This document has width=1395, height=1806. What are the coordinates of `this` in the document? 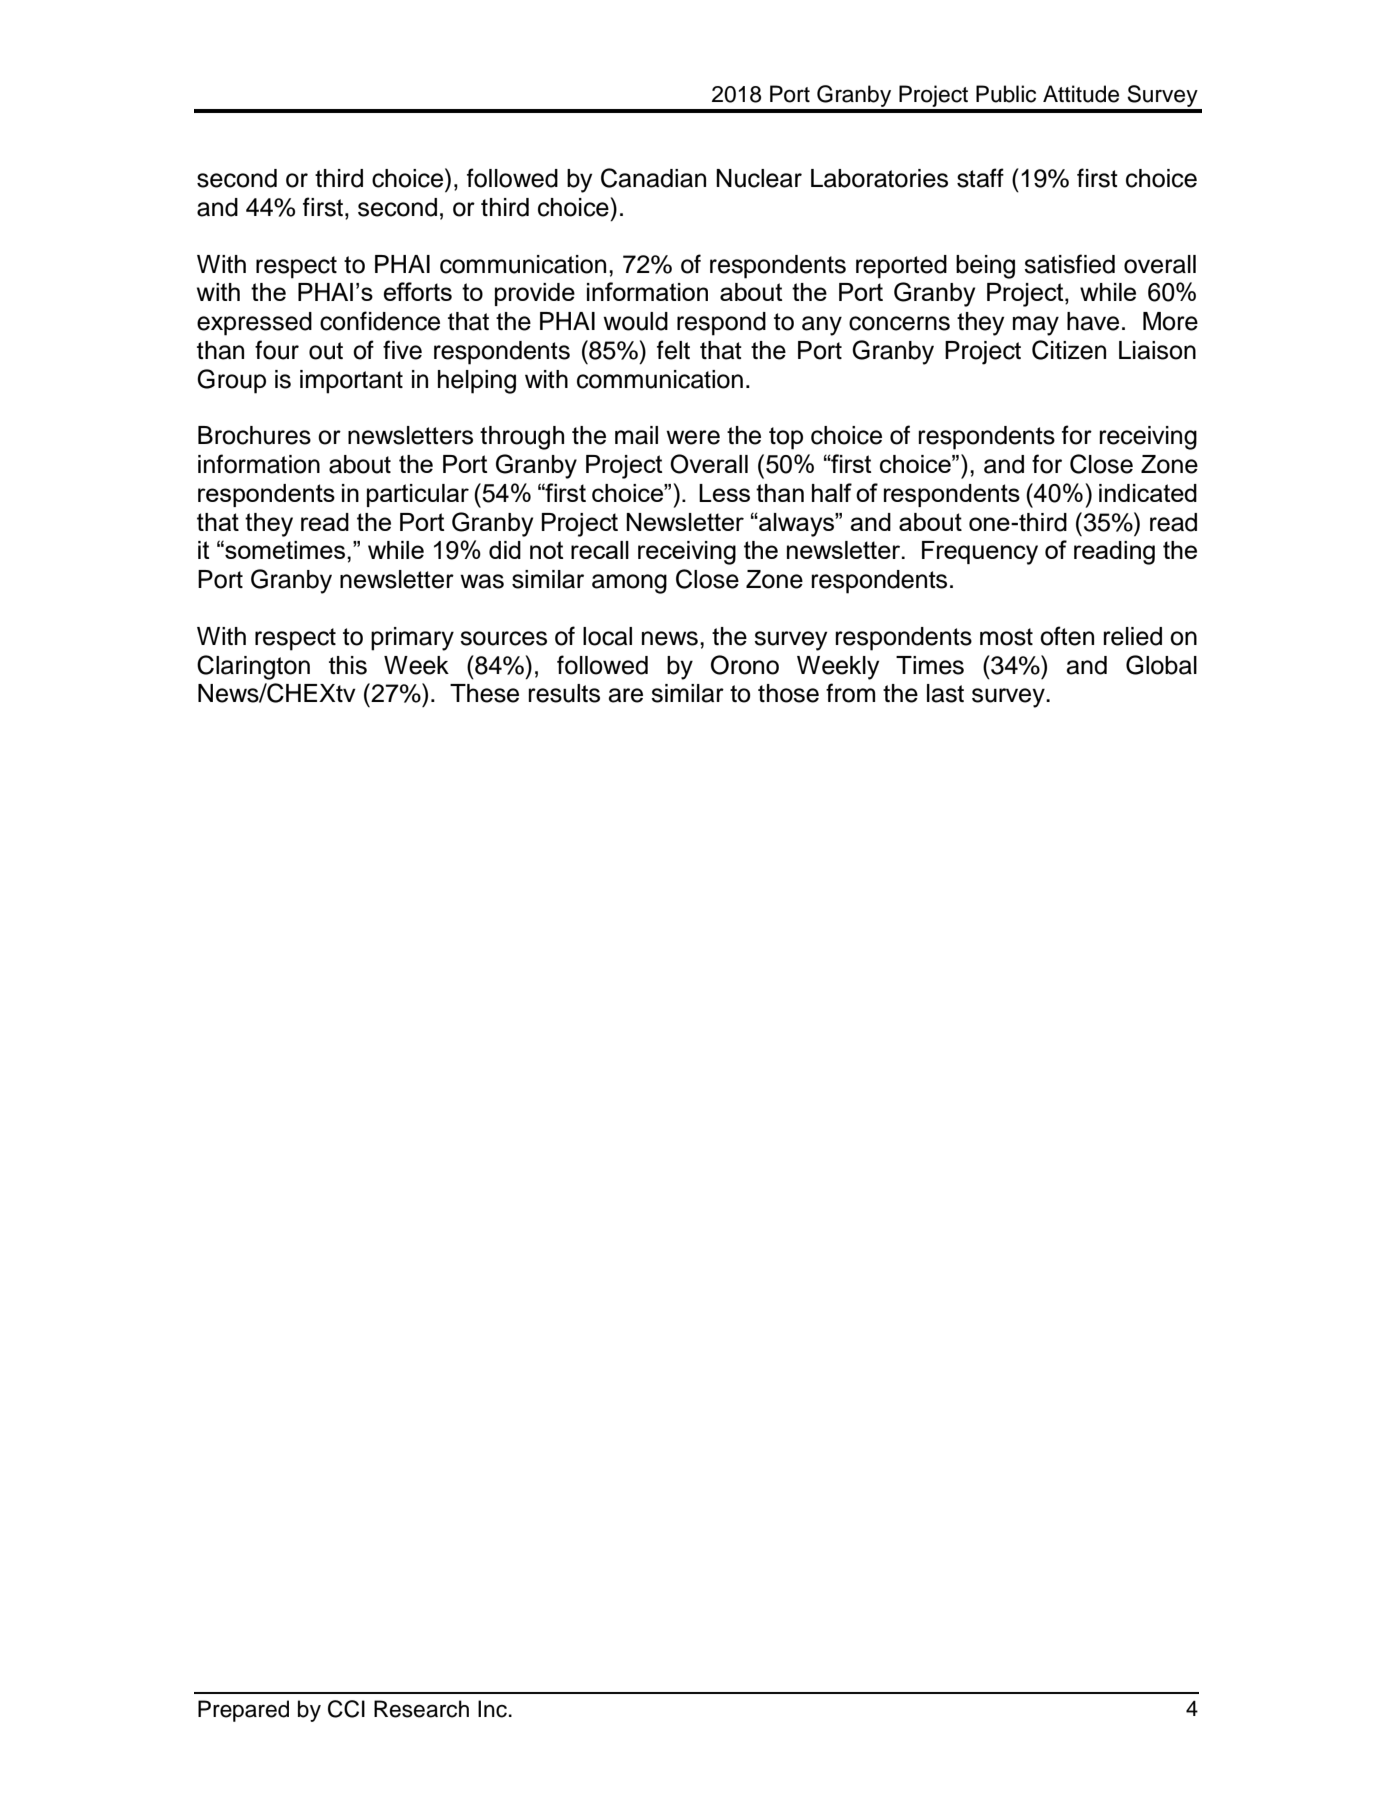 It's located at (348, 665).
